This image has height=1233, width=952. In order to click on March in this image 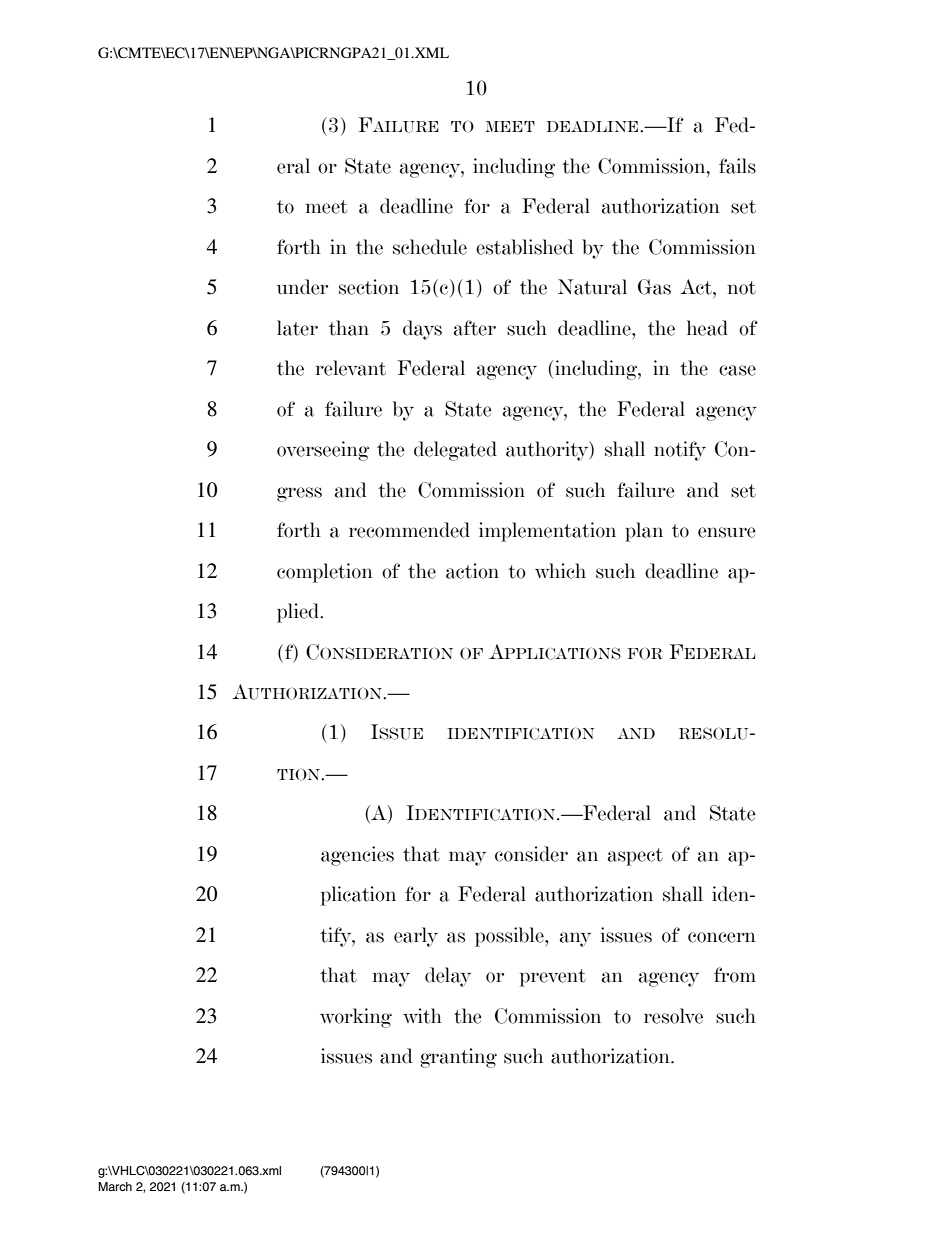, I will do `click(115, 1186)`.
